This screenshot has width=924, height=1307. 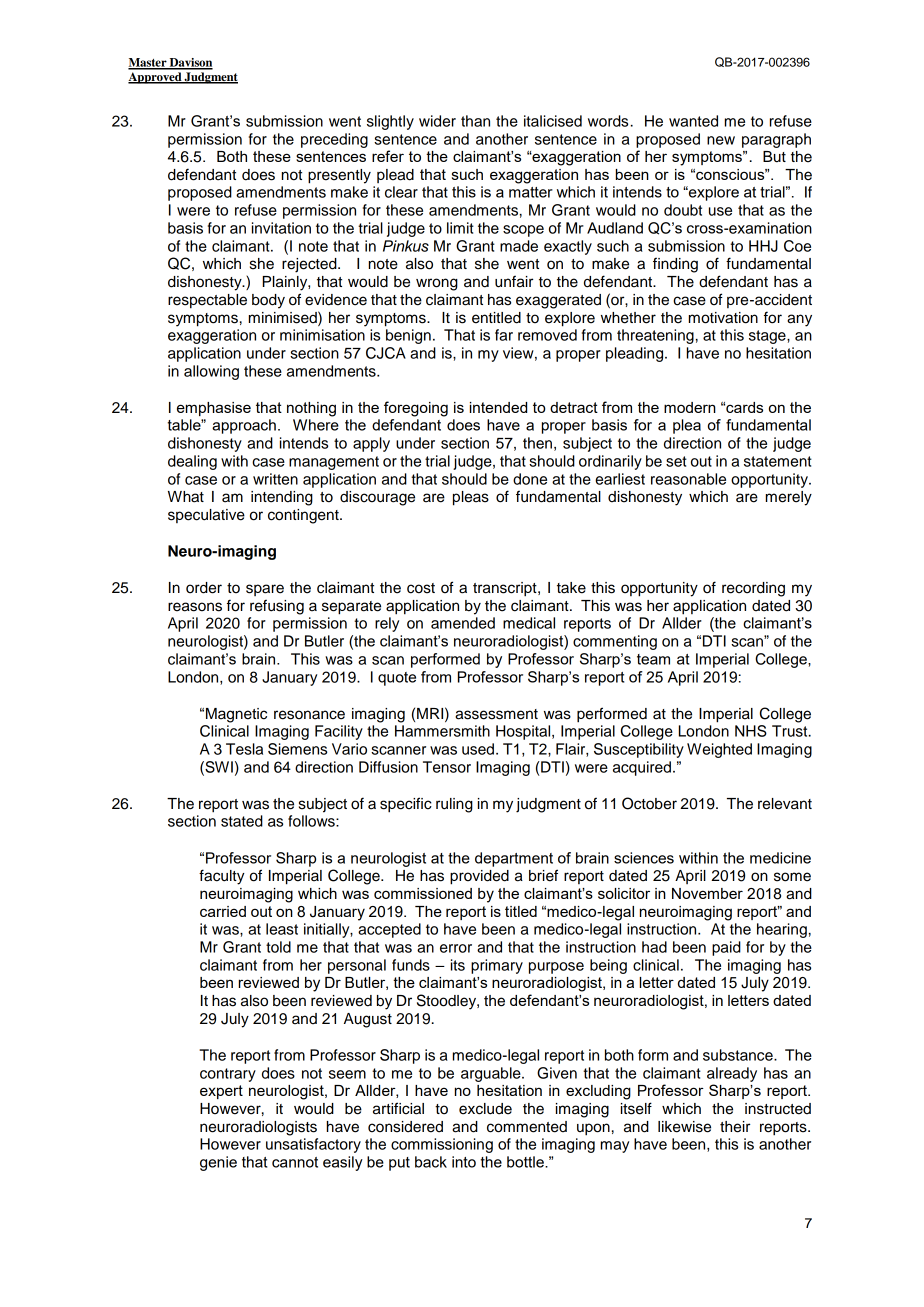 What do you see at coordinates (735, 1127) in the screenshot?
I see `their` at bounding box center [735, 1127].
